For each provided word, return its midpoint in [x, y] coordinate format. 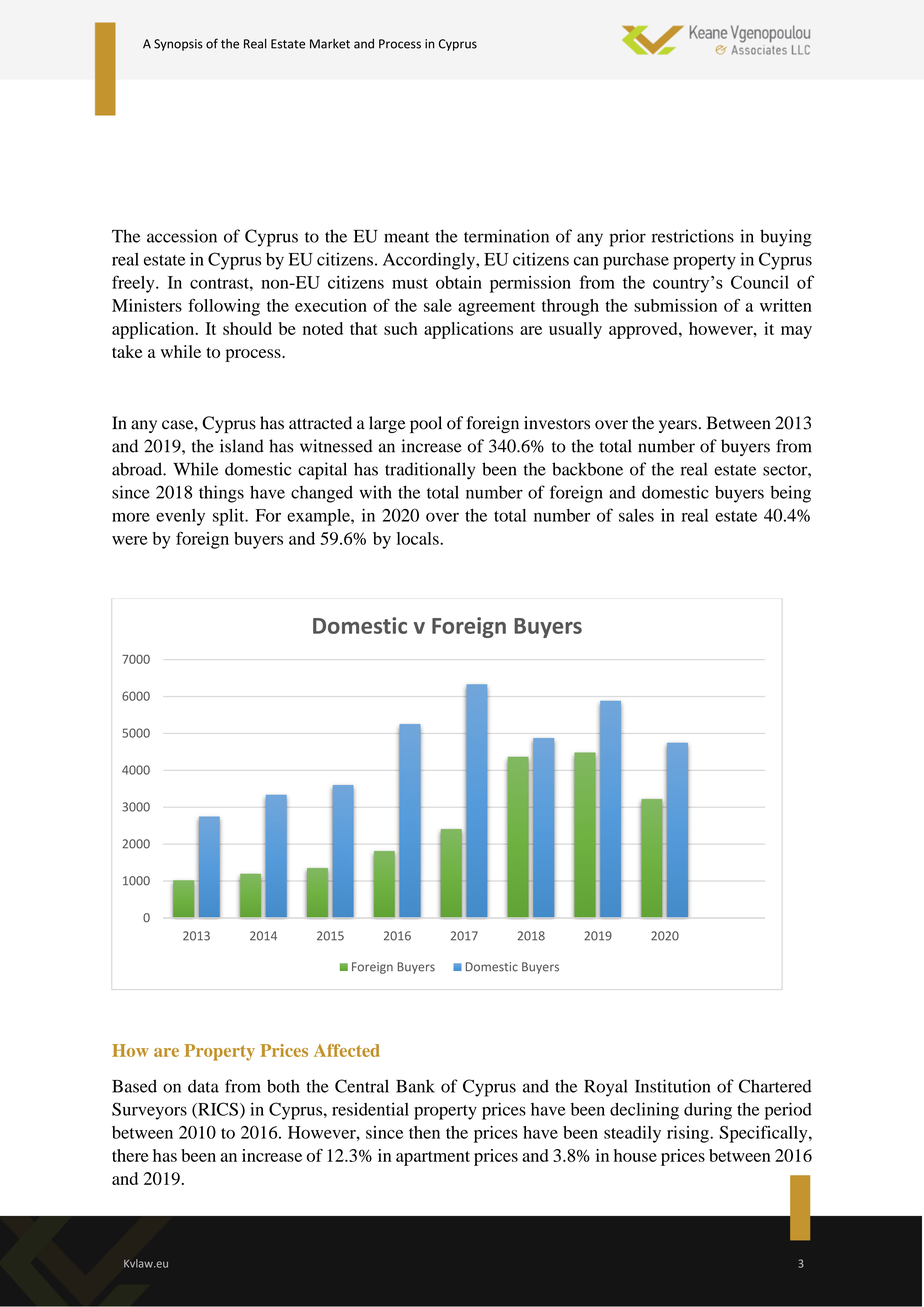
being [790, 494]
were [130, 540]
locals [419, 538]
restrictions [693, 236]
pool [426, 424]
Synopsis [178, 45]
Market [330, 44]
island [242, 446]
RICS [217, 1110]
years [678, 426]
